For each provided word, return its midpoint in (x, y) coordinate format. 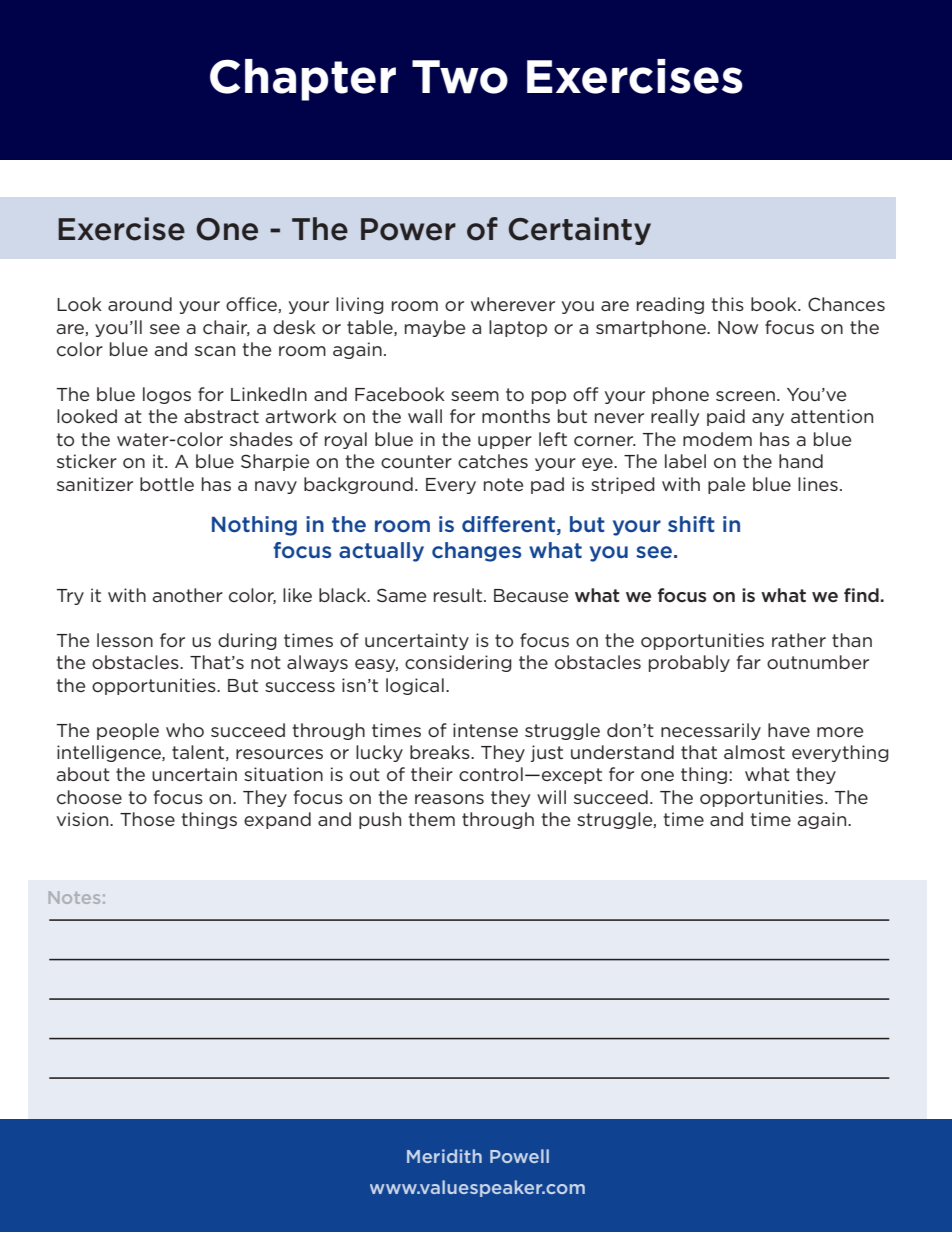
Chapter (303, 80)
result (459, 595)
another (188, 595)
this (728, 304)
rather (799, 640)
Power (408, 229)
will (551, 797)
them (432, 819)
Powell (519, 1156)
